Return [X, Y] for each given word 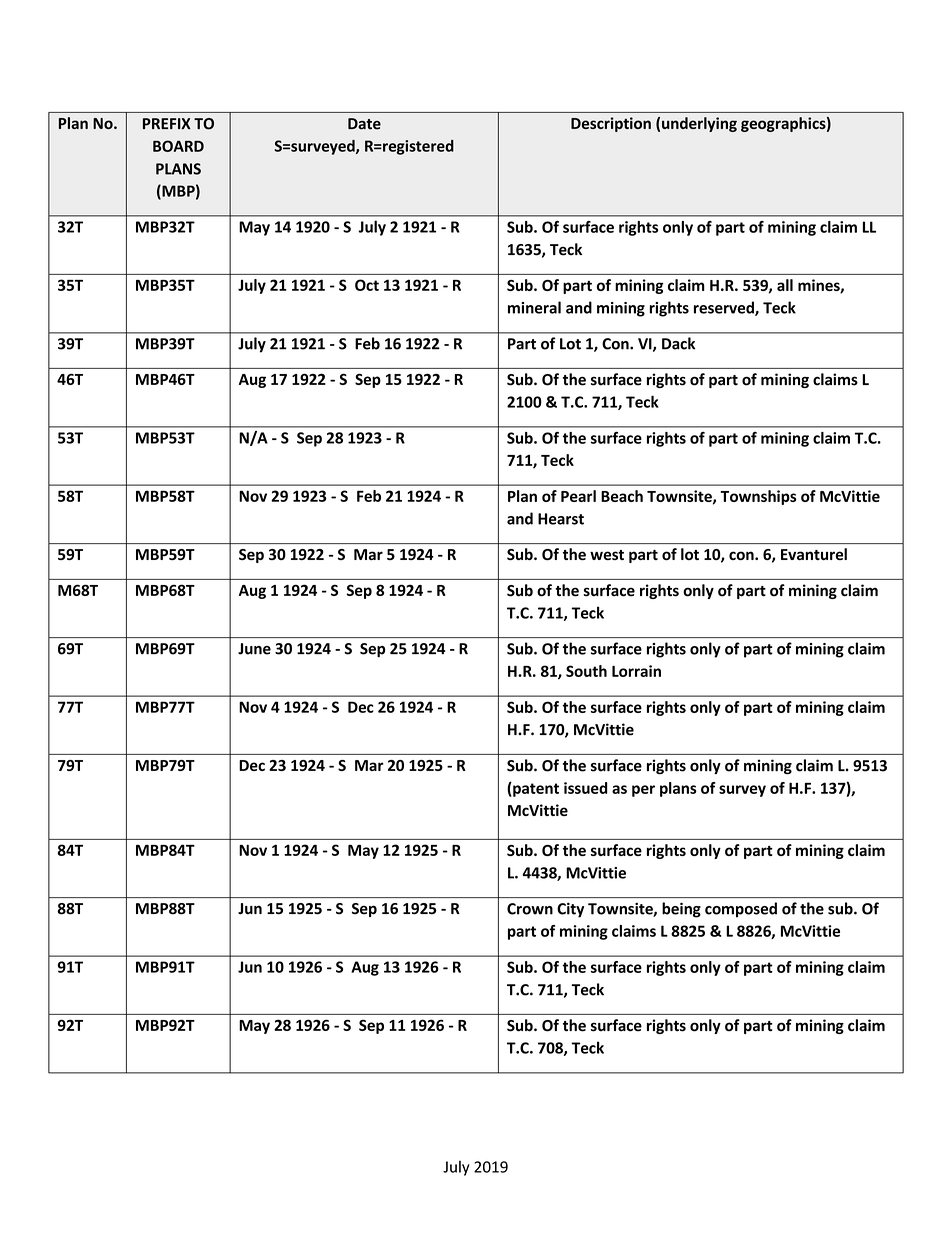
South [586, 671]
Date [364, 124]
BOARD [178, 146]
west [607, 555]
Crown [530, 909]
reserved [725, 308]
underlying [699, 124]
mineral [534, 307]
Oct [367, 285]
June [254, 649]
